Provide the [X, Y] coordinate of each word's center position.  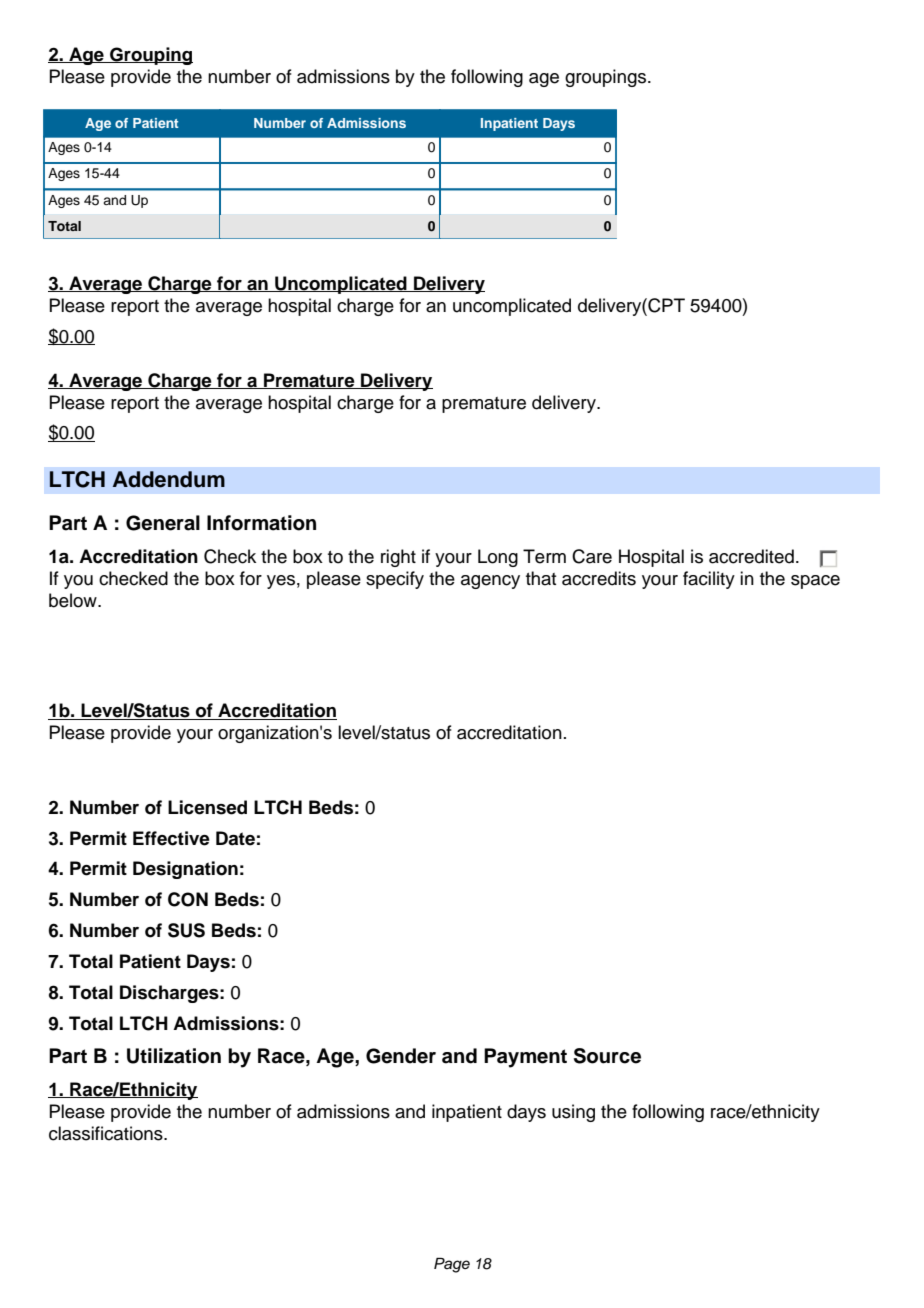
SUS [186, 930]
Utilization [174, 1056]
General [163, 523]
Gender [401, 1056]
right [398, 558]
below [74, 600]
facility [709, 580]
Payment [525, 1058]
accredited [751, 556]
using [573, 1113]
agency [490, 582]
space [815, 582]
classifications [107, 1133]
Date [235, 838]
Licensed [207, 807]
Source [607, 1056]
